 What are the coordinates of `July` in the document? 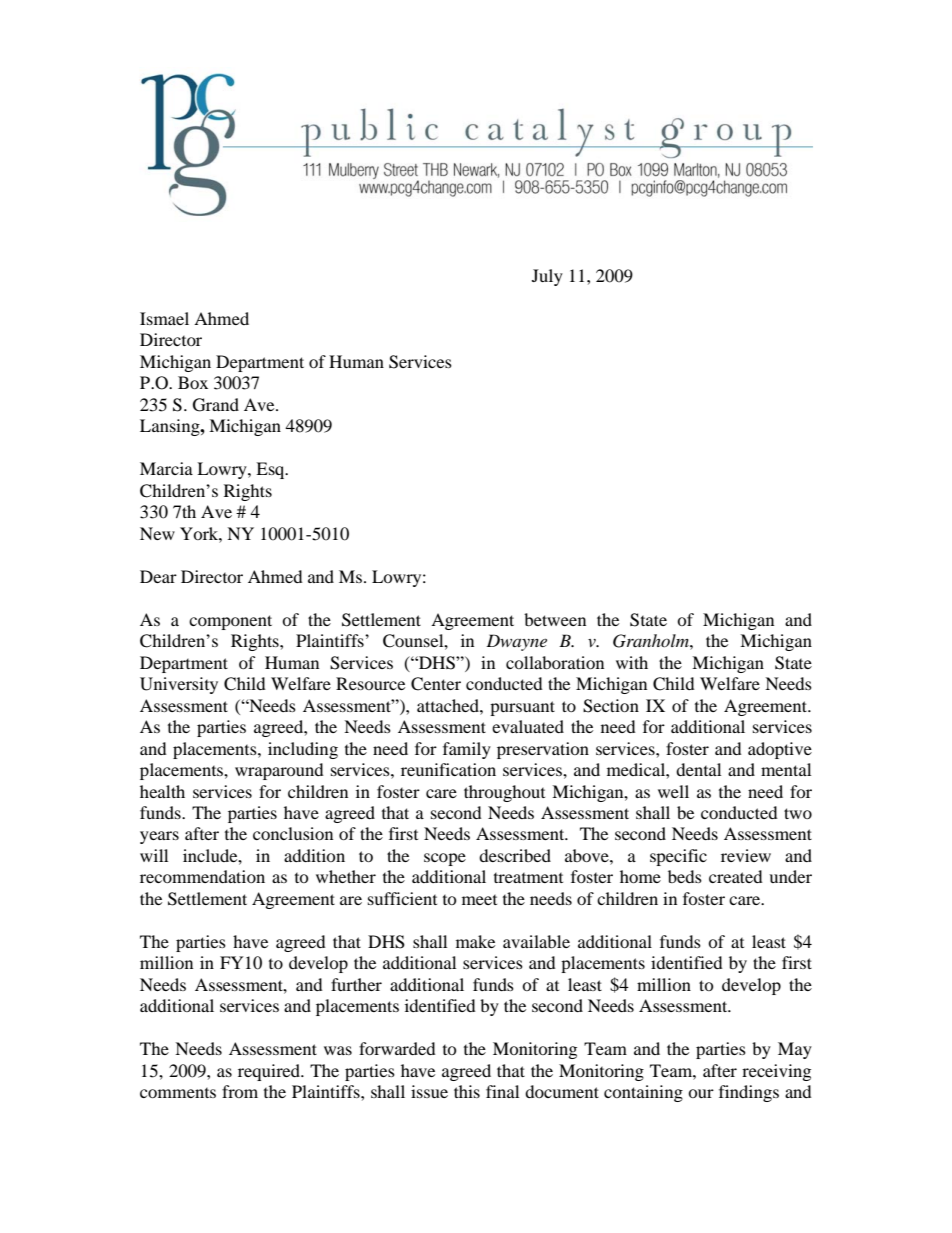 It's located at (547, 277).
